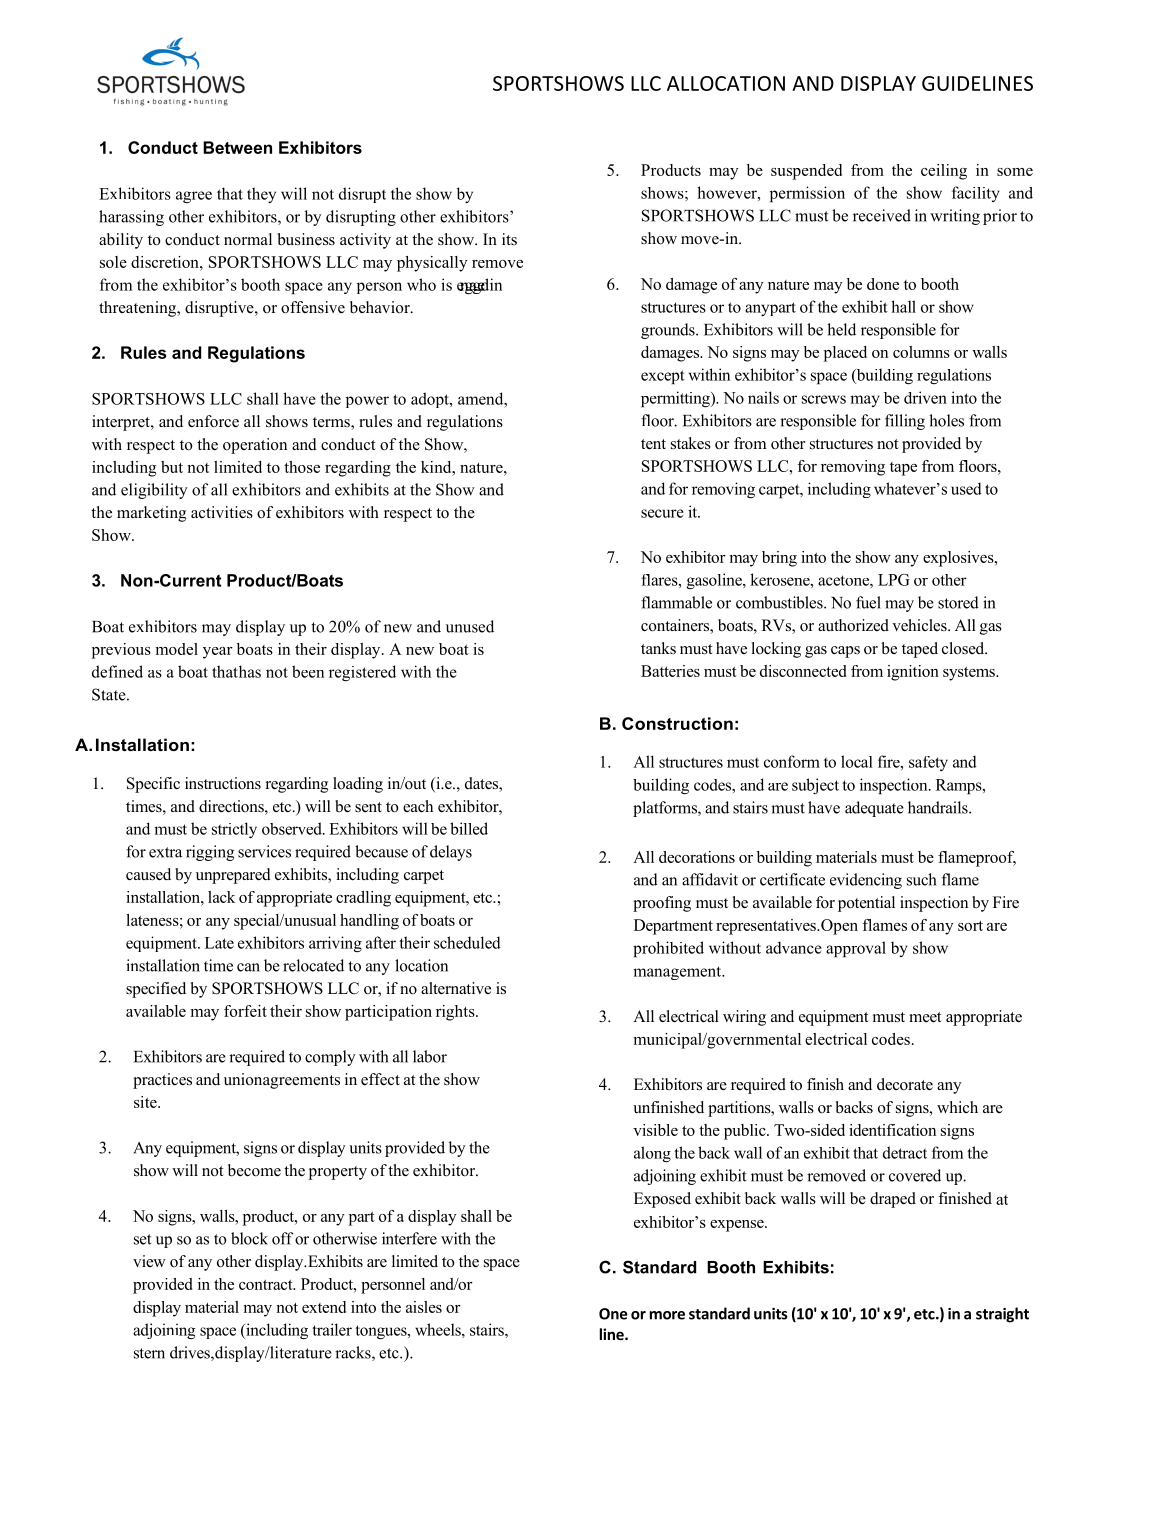 The height and width of the image is (1515, 1171). Describe the element at coordinates (667, 1315) in the image. I see `more` at that location.
